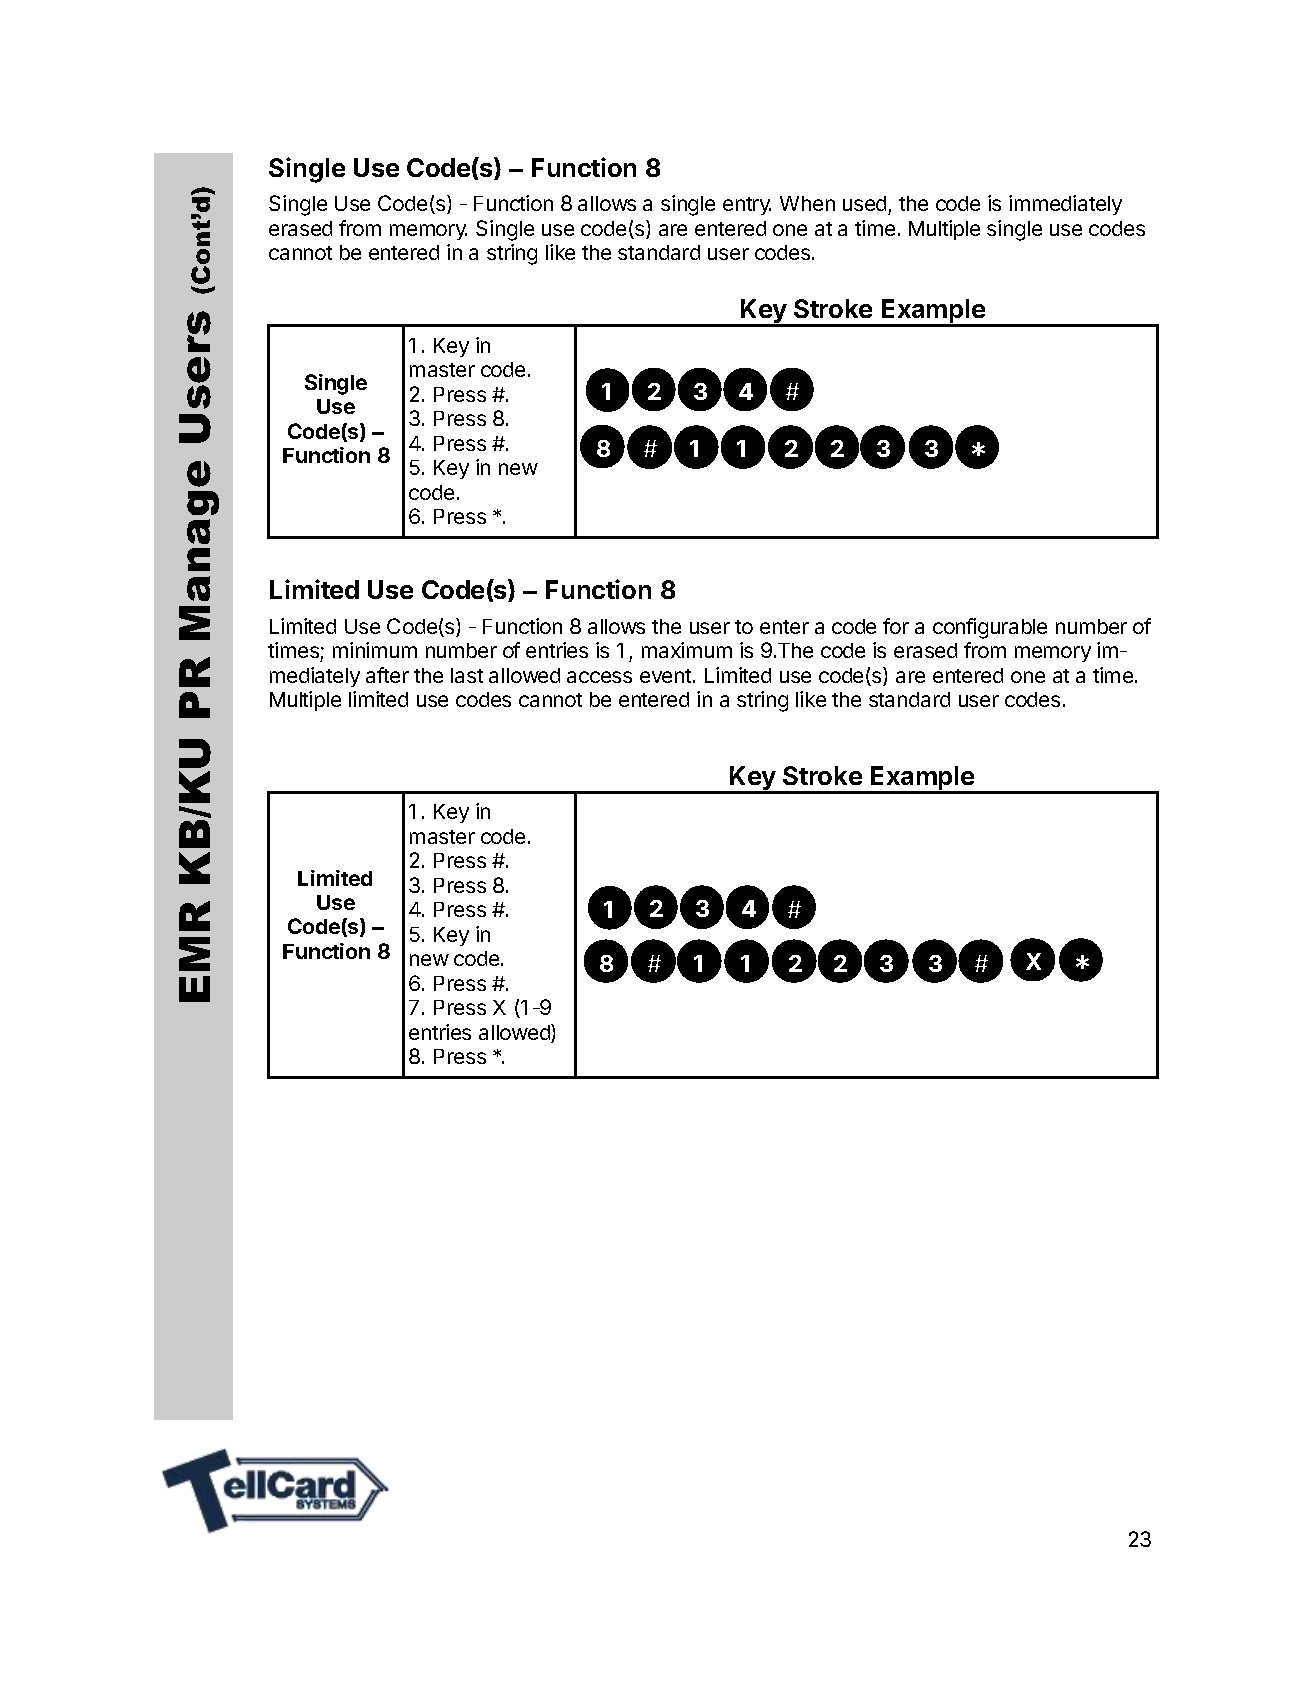 Image resolution: width=1305 pixels, height=1688 pixels. What do you see at coordinates (687, 650) in the screenshot?
I see `maximum` at bounding box center [687, 650].
